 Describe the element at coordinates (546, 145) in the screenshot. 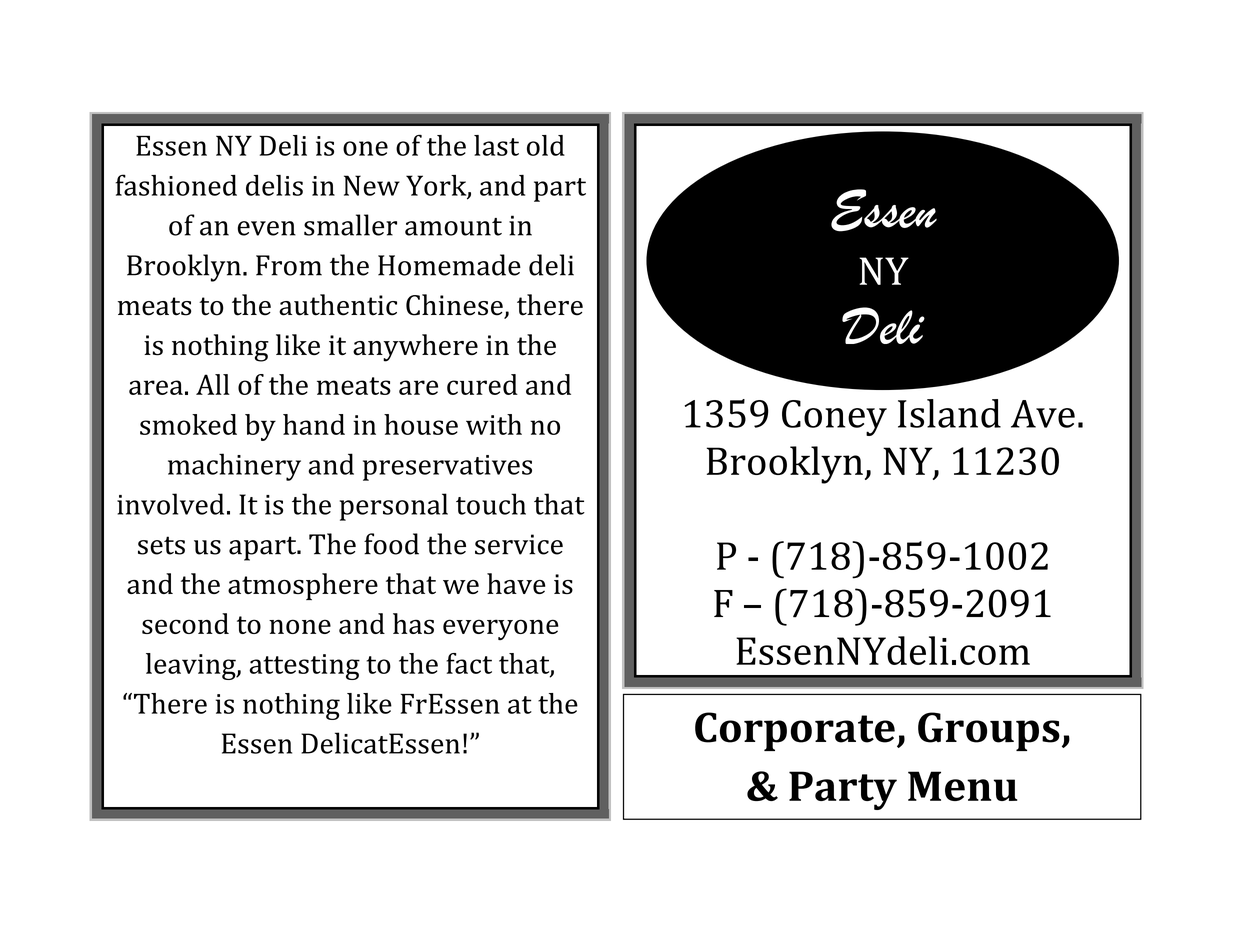

I see `old` at that location.
